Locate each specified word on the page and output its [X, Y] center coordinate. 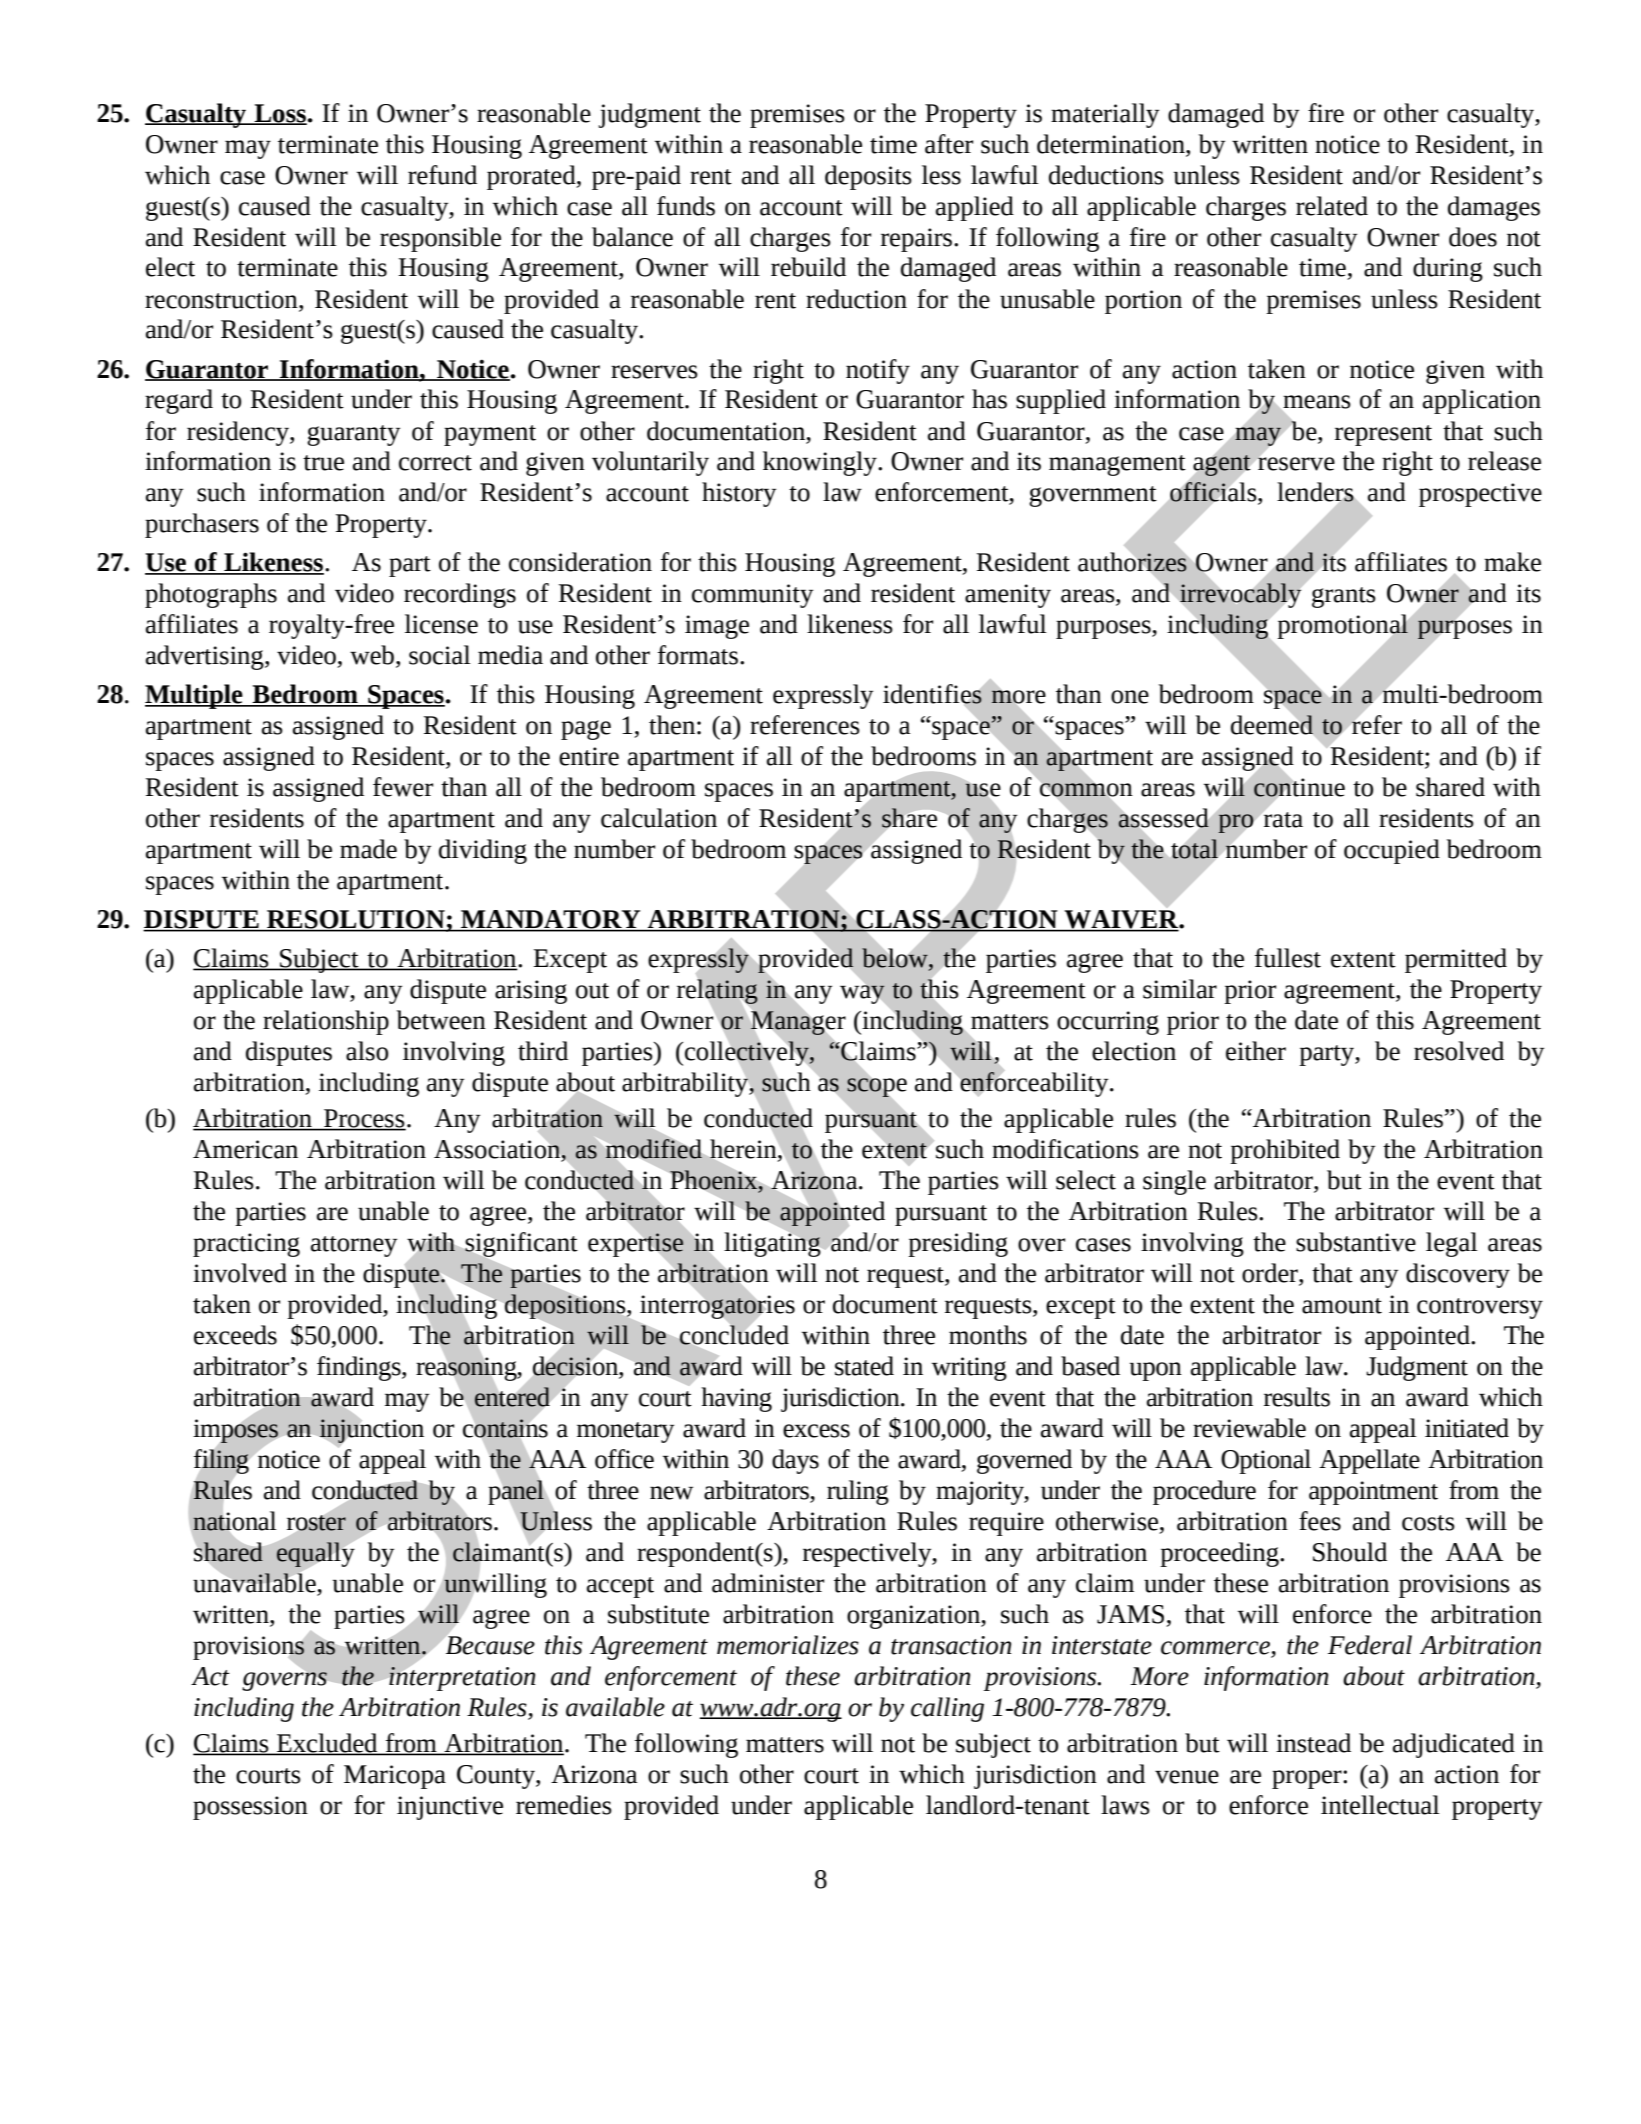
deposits [868, 177]
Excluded [327, 1744]
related [1332, 206]
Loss [280, 114]
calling [947, 1709]
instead [1313, 1743]
